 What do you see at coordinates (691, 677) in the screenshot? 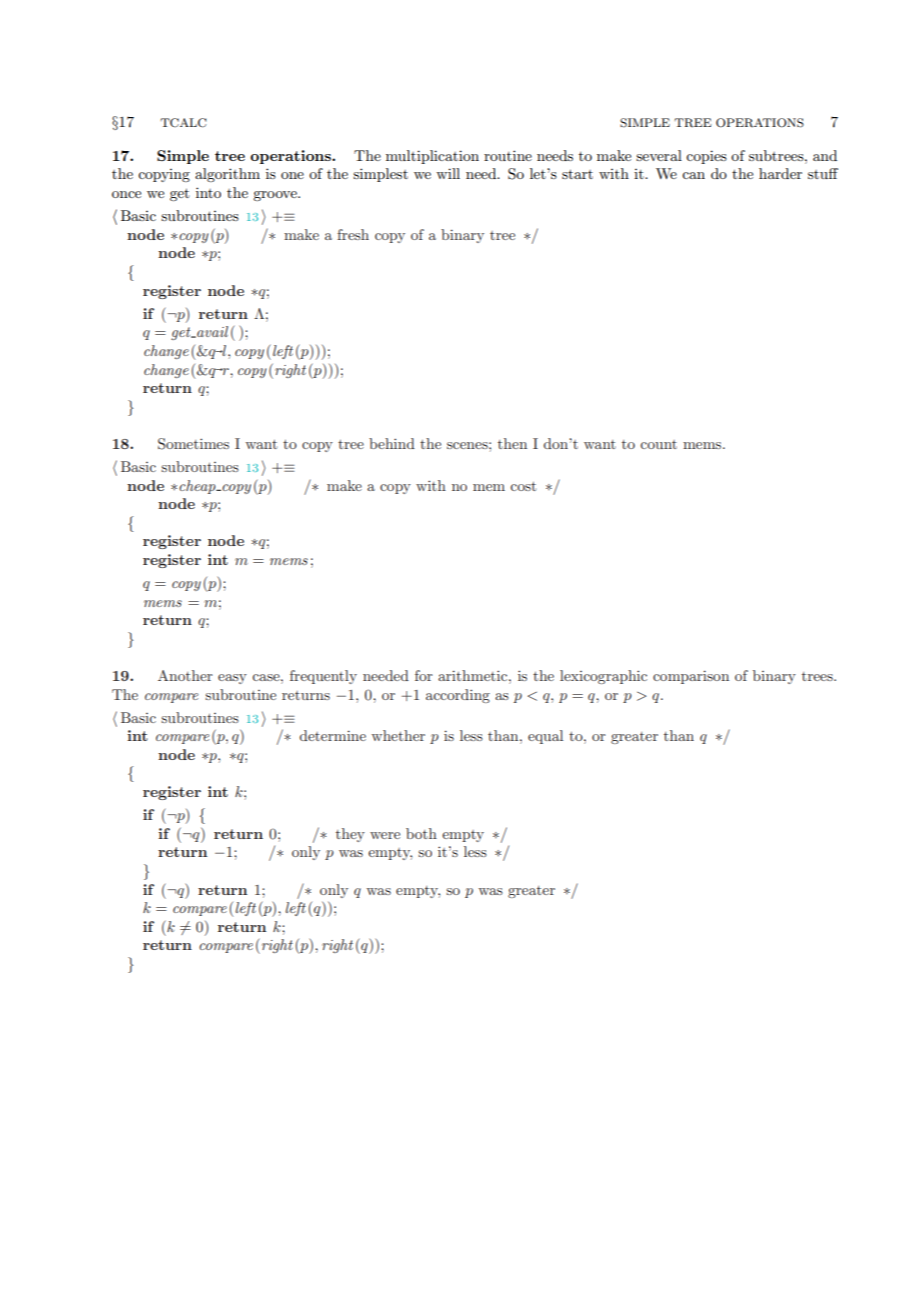
I see `comparison` at bounding box center [691, 677].
